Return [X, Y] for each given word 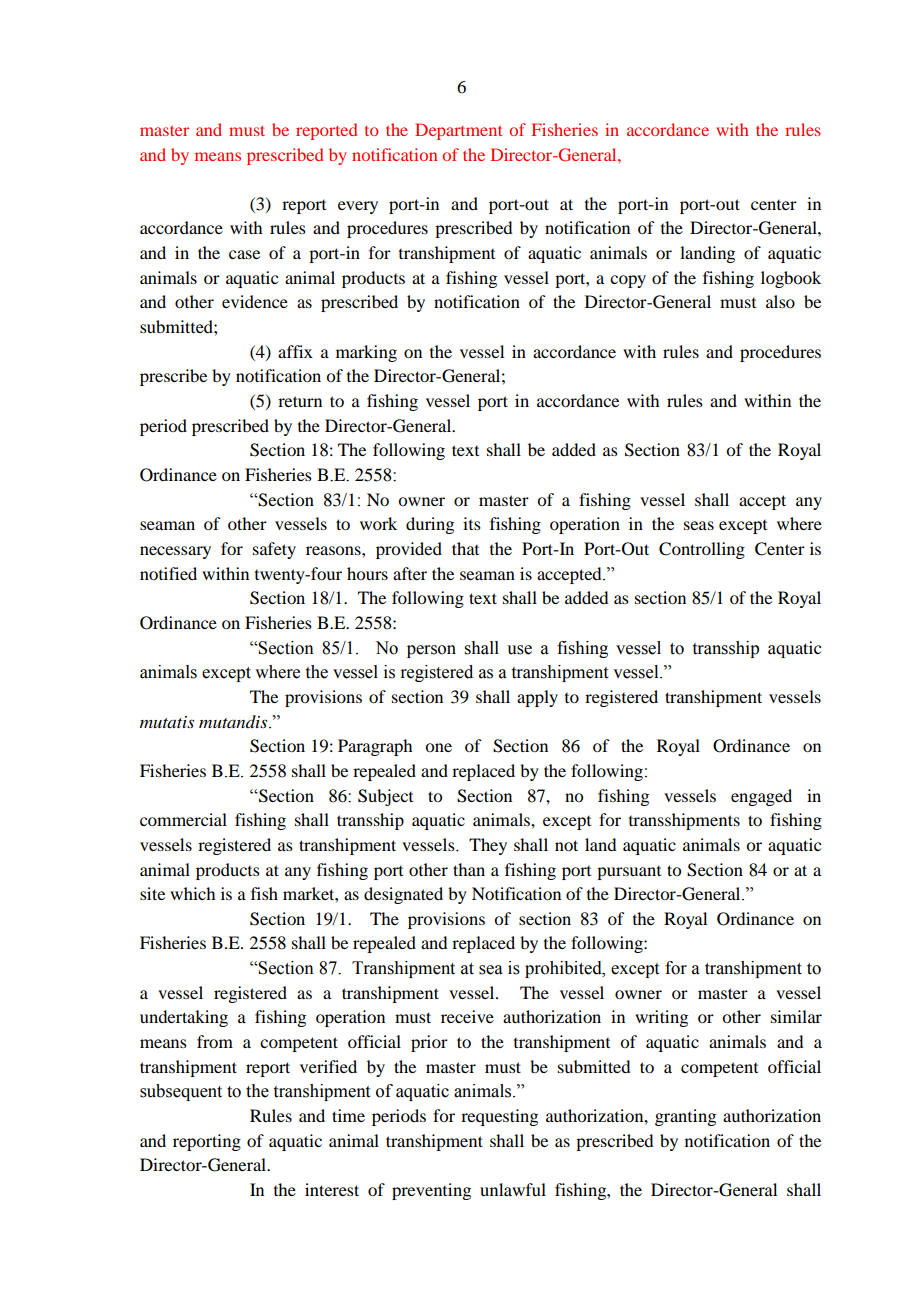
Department [458, 131]
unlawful [513, 1189]
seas [699, 525]
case [244, 254]
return [300, 401]
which [192, 893]
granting [685, 1117]
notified [168, 573]
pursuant [629, 873]
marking [366, 353]
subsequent [181, 1092]
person [431, 651]
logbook [791, 279]
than [469, 869]
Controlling [702, 550]
